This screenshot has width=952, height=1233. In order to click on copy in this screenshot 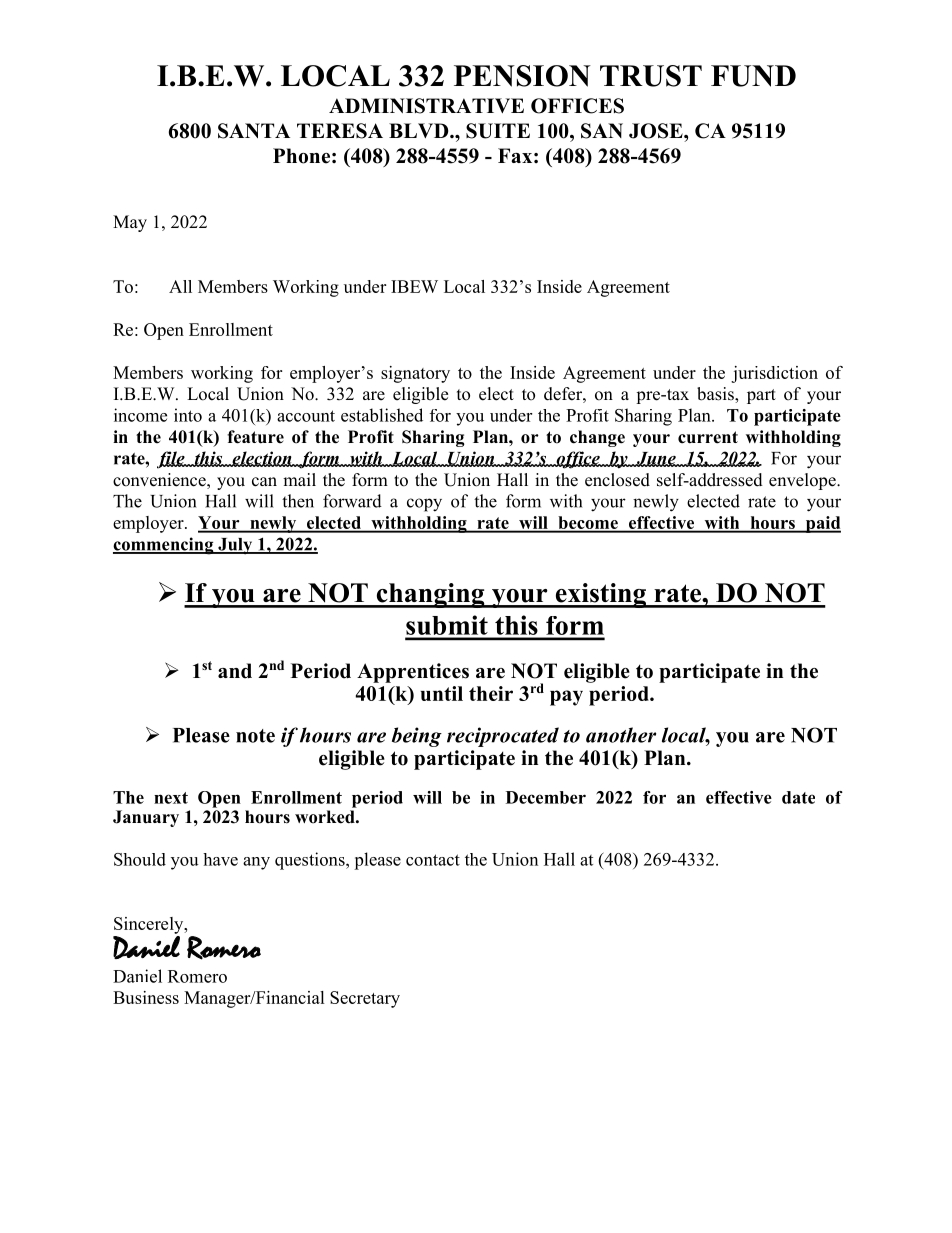, I will do `click(424, 505)`.
